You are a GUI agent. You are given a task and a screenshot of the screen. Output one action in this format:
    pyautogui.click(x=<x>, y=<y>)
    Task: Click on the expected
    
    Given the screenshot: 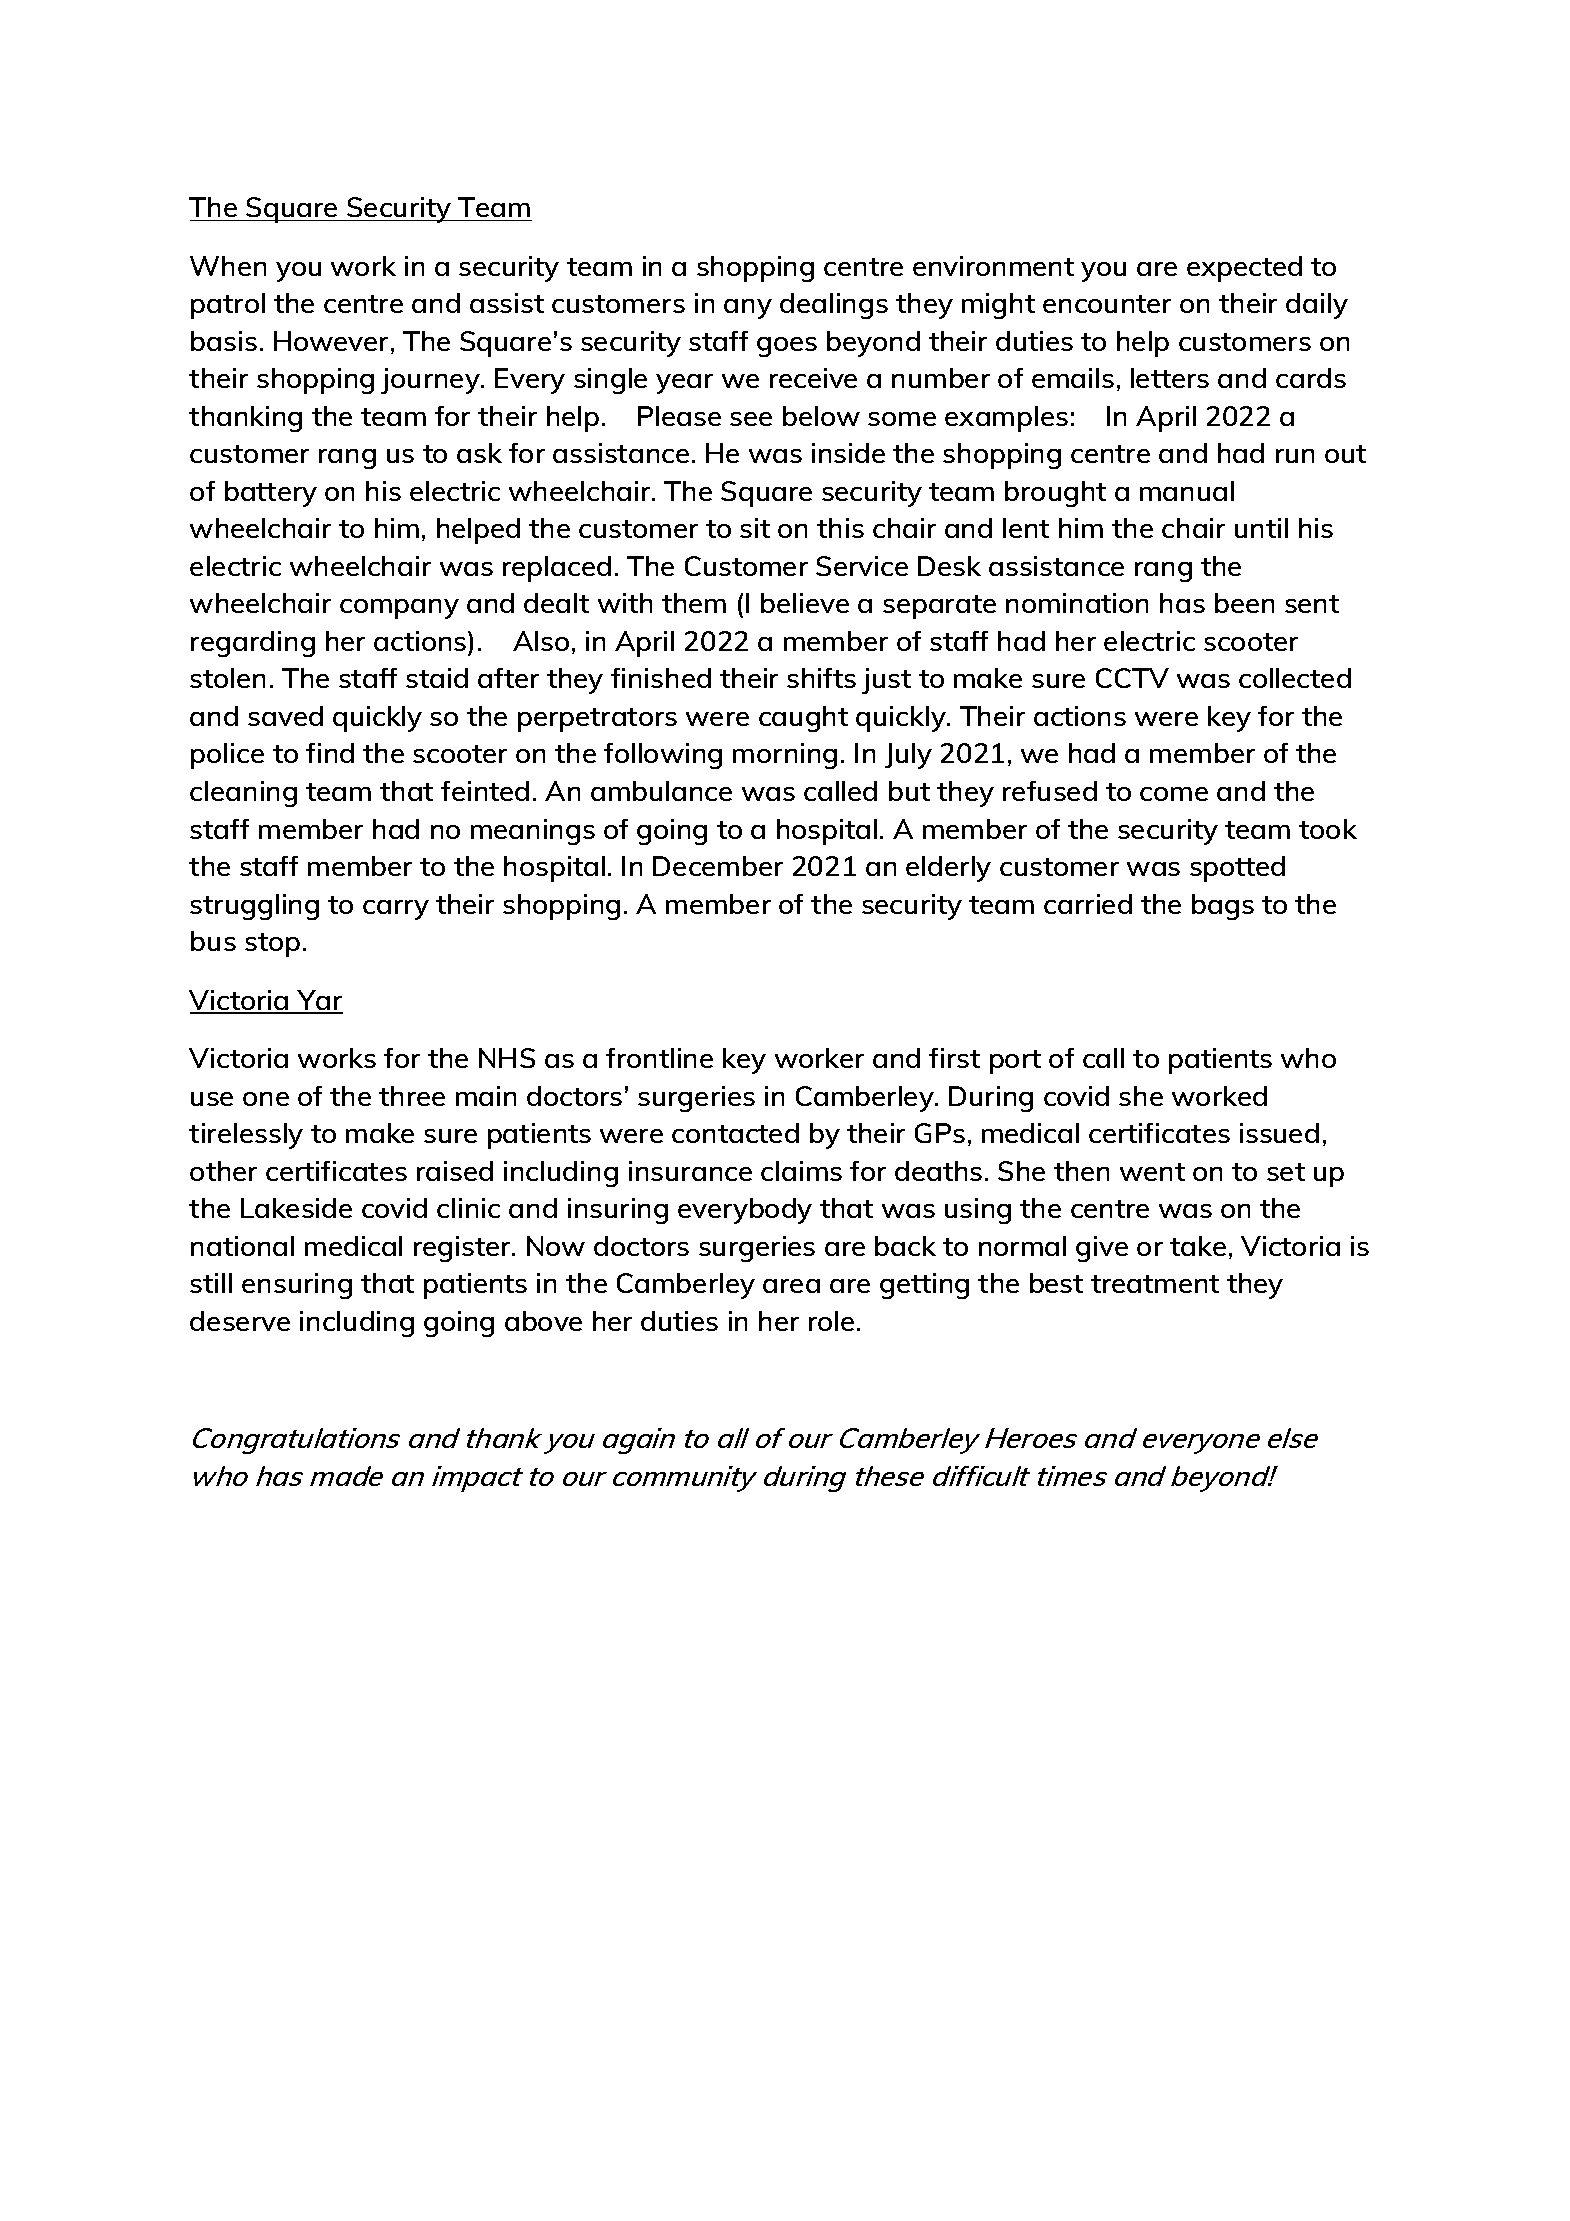 What is the action you would take?
    pyautogui.click(x=1244, y=269)
